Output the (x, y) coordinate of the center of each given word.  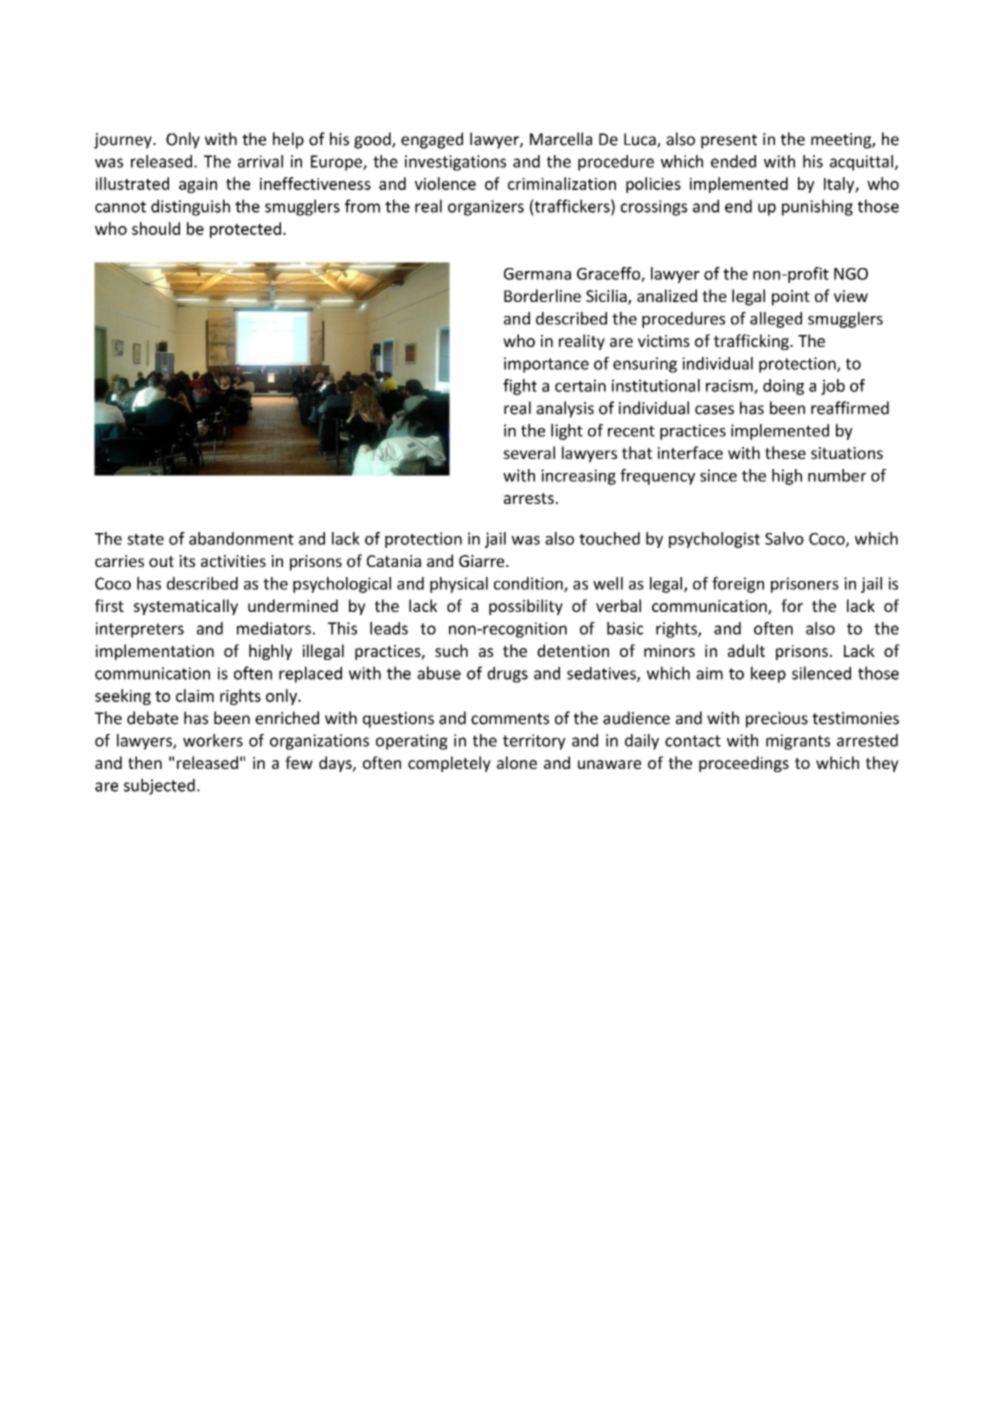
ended (733, 161)
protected (245, 230)
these (785, 452)
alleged (776, 320)
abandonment (241, 538)
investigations (455, 163)
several (529, 452)
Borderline (542, 295)
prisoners (805, 585)
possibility (526, 607)
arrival (260, 161)
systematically (186, 607)
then (145, 762)
